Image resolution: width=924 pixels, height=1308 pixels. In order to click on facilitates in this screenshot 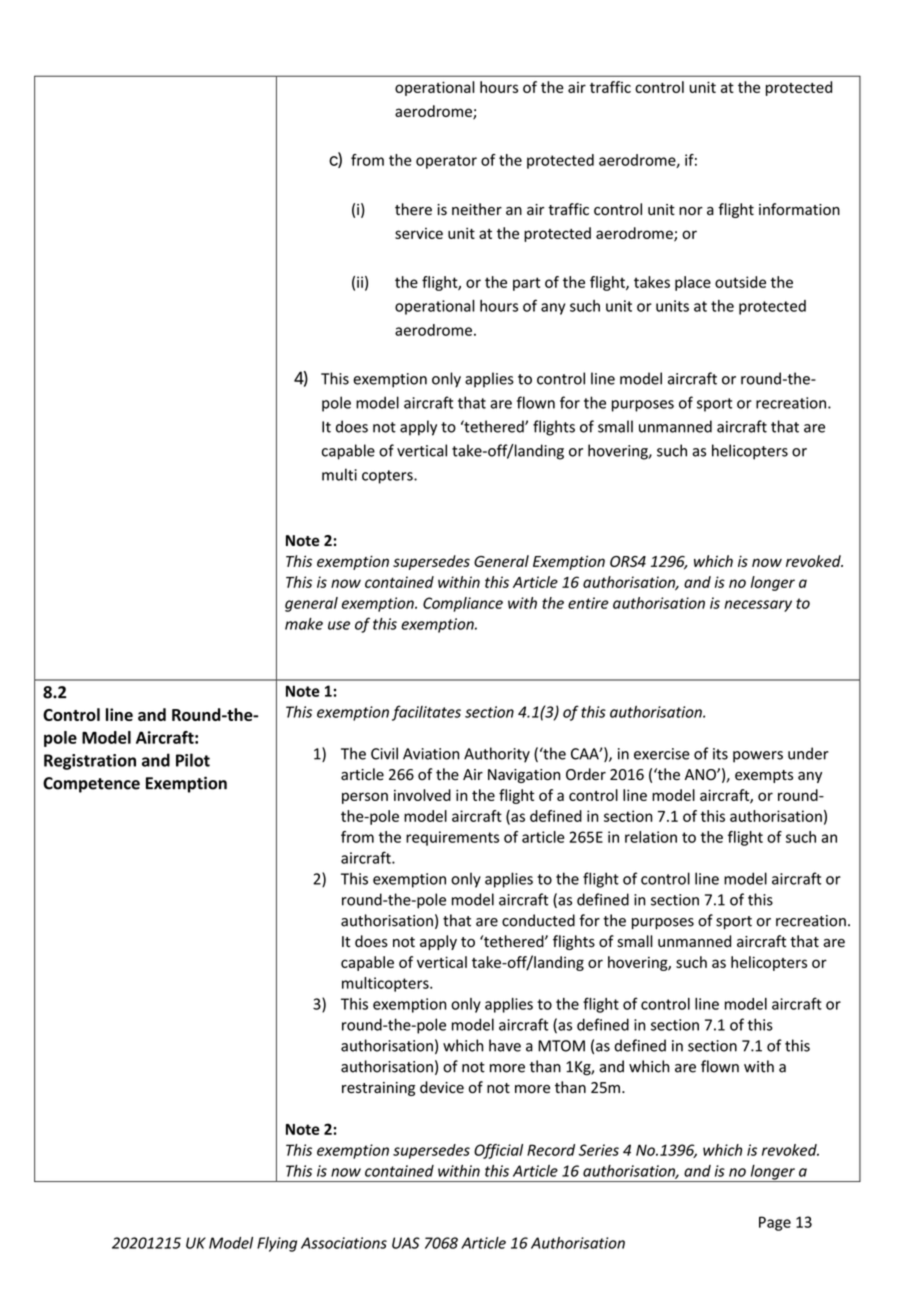, I will do `click(426, 713)`.
